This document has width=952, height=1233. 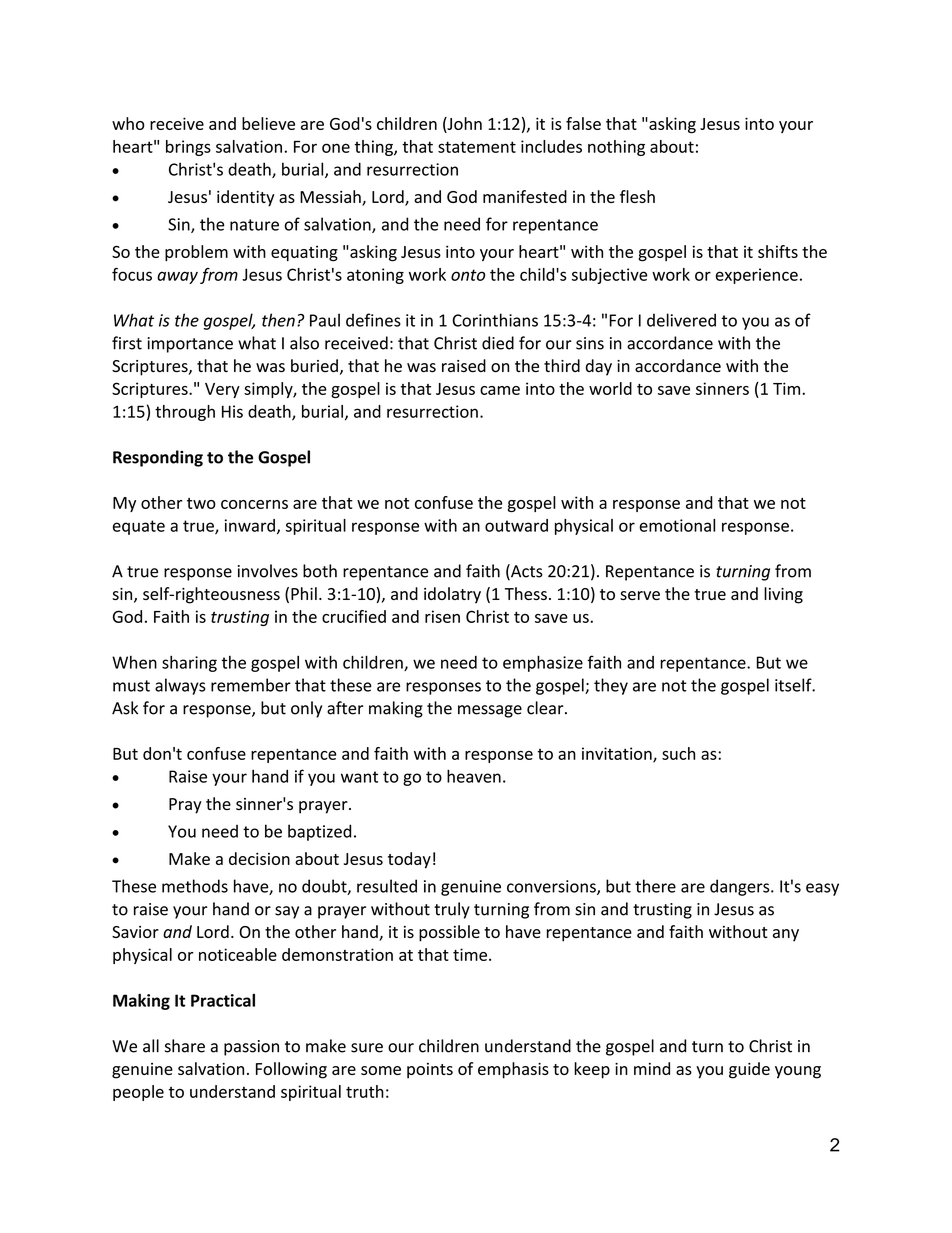 I want to click on brings, so click(x=188, y=148).
